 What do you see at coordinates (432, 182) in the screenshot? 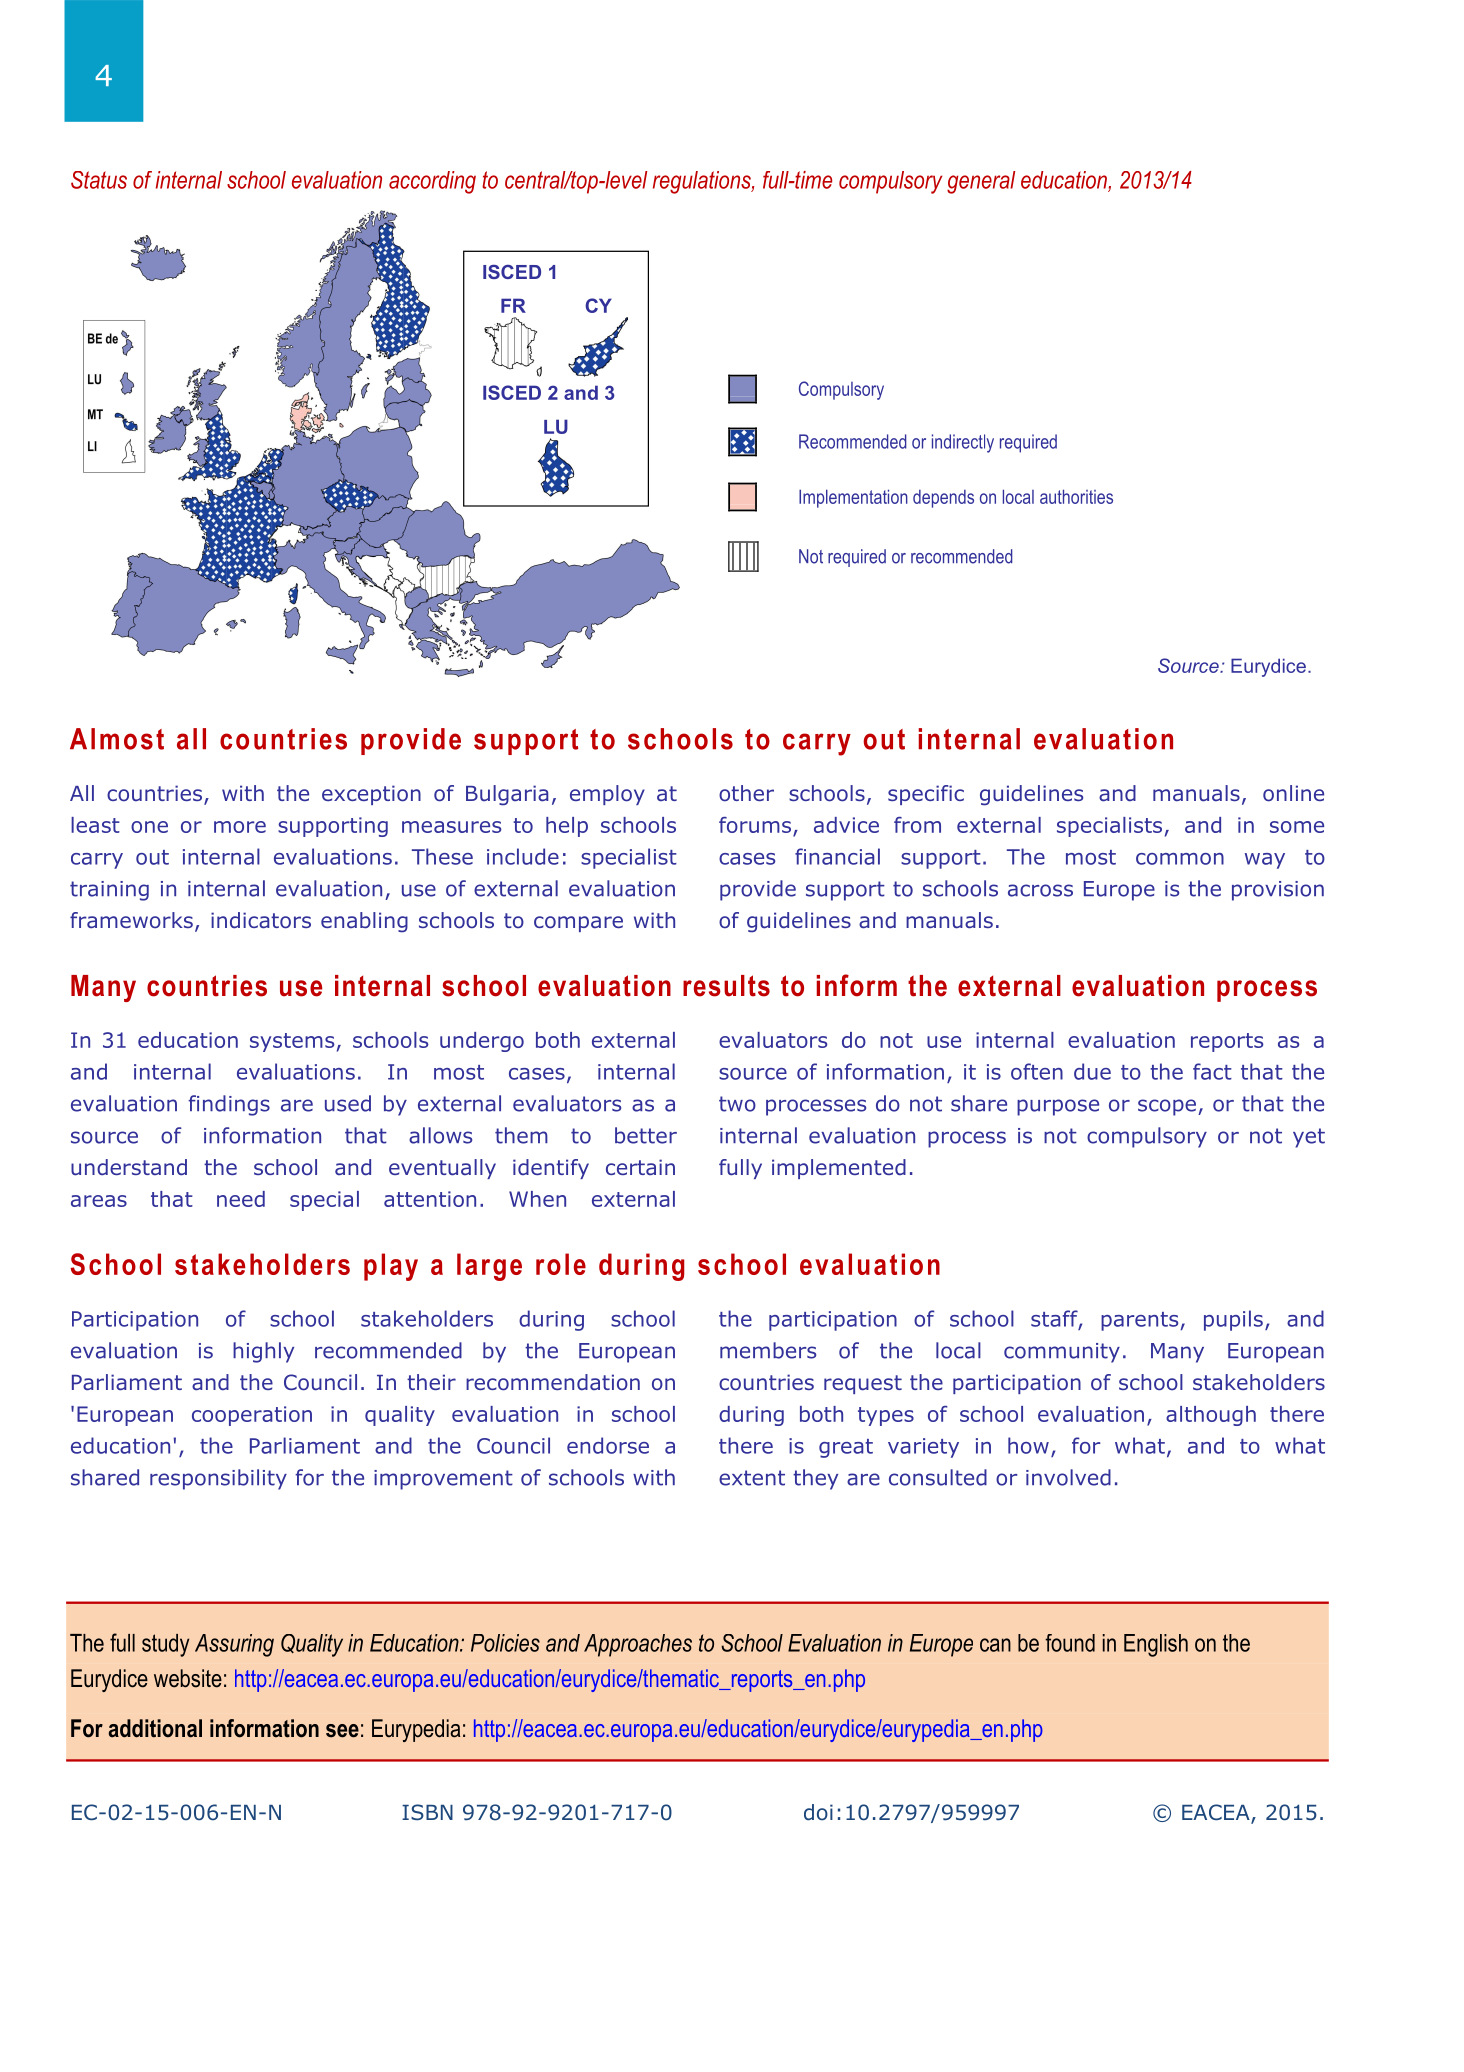
I see `according` at bounding box center [432, 182].
